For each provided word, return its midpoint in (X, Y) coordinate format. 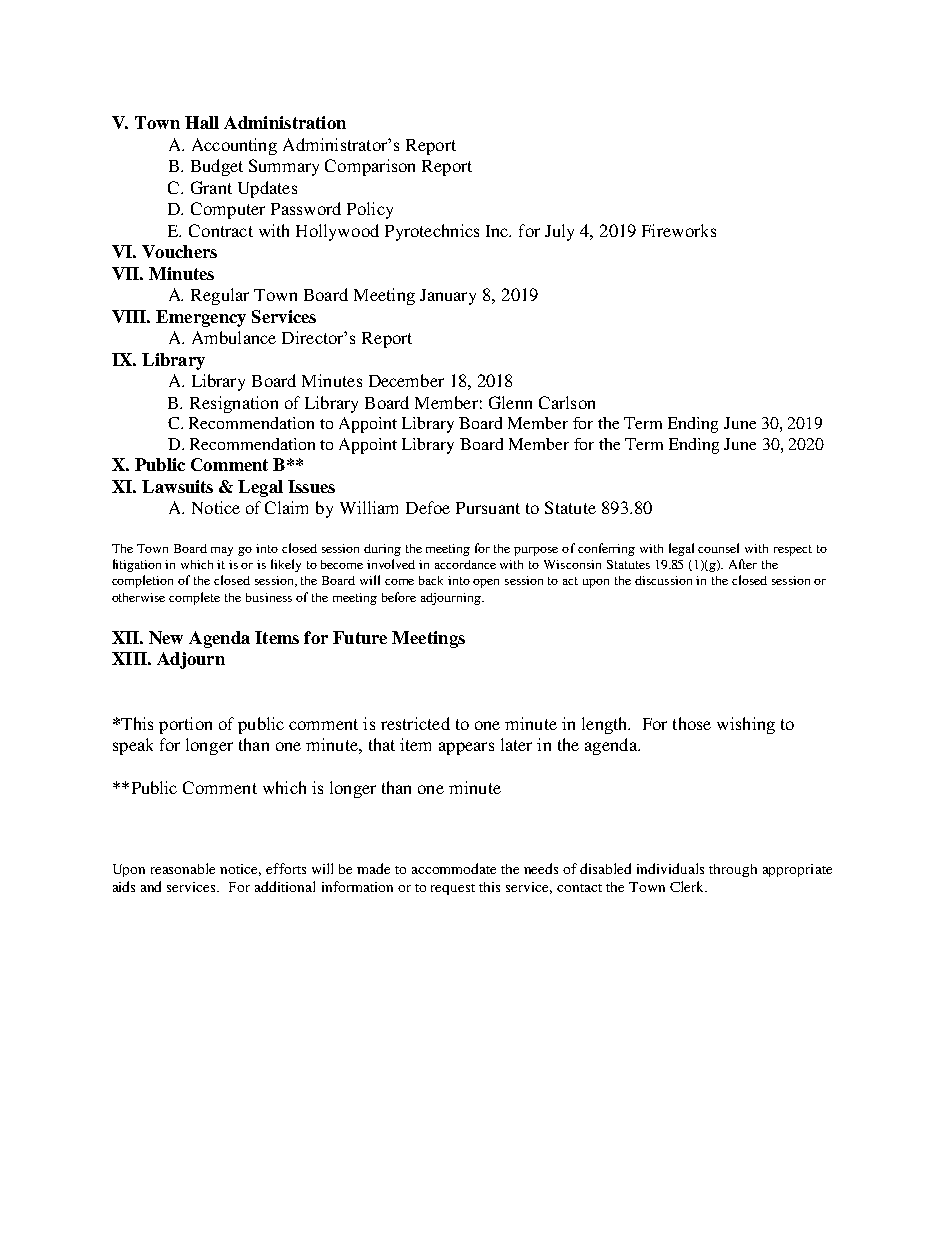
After (743, 564)
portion (185, 725)
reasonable (183, 868)
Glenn (510, 402)
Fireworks (679, 230)
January (448, 297)
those (692, 723)
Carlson (567, 402)
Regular (220, 296)
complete (194, 598)
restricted (415, 723)
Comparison (370, 167)
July (559, 232)
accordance (465, 564)
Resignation (234, 404)
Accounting (234, 146)
